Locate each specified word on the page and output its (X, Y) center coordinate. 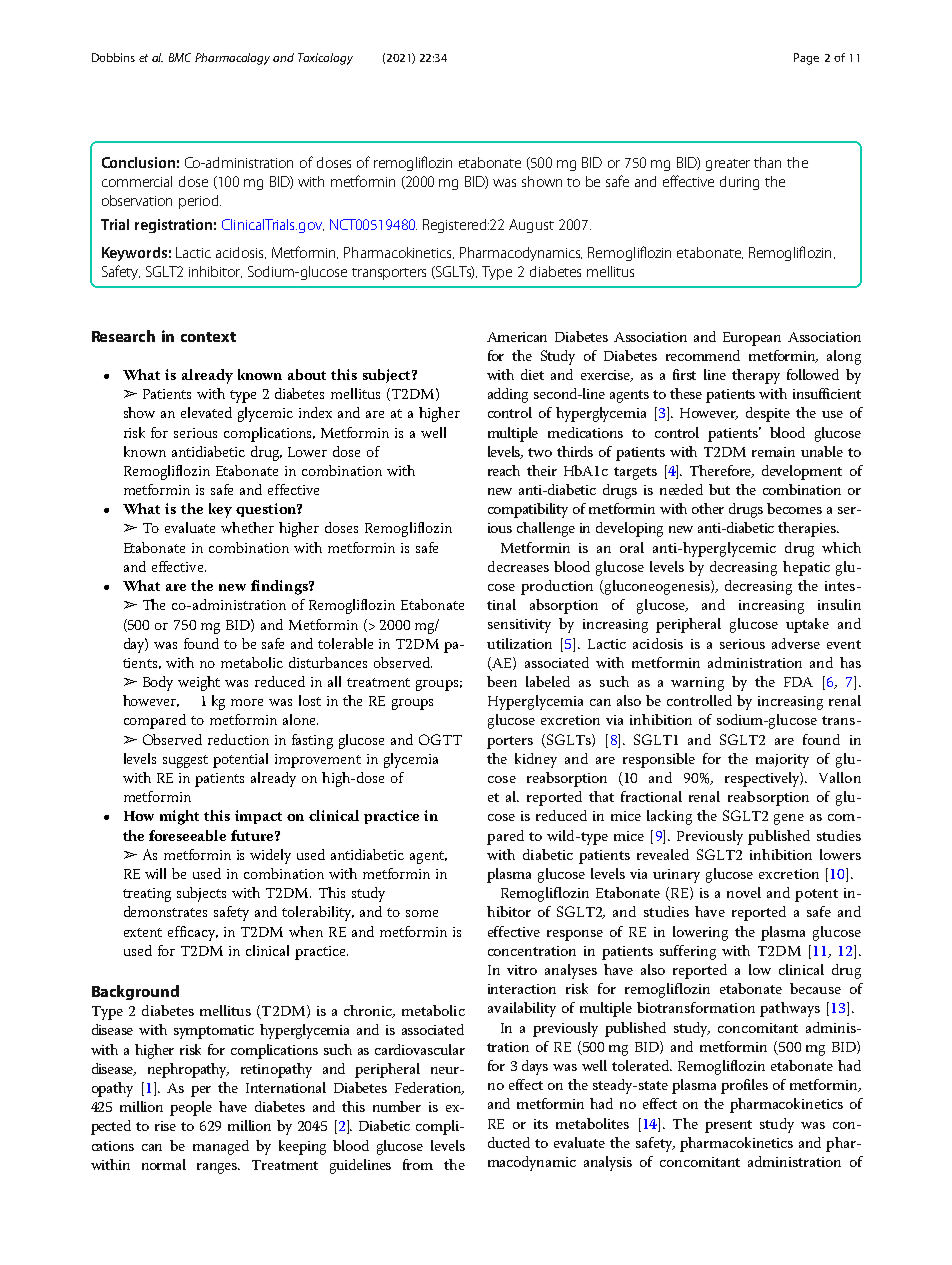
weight (199, 683)
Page (806, 59)
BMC (180, 57)
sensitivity (519, 626)
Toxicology (325, 59)
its (541, 1124)
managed (221, 1147)
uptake (807, 625)
